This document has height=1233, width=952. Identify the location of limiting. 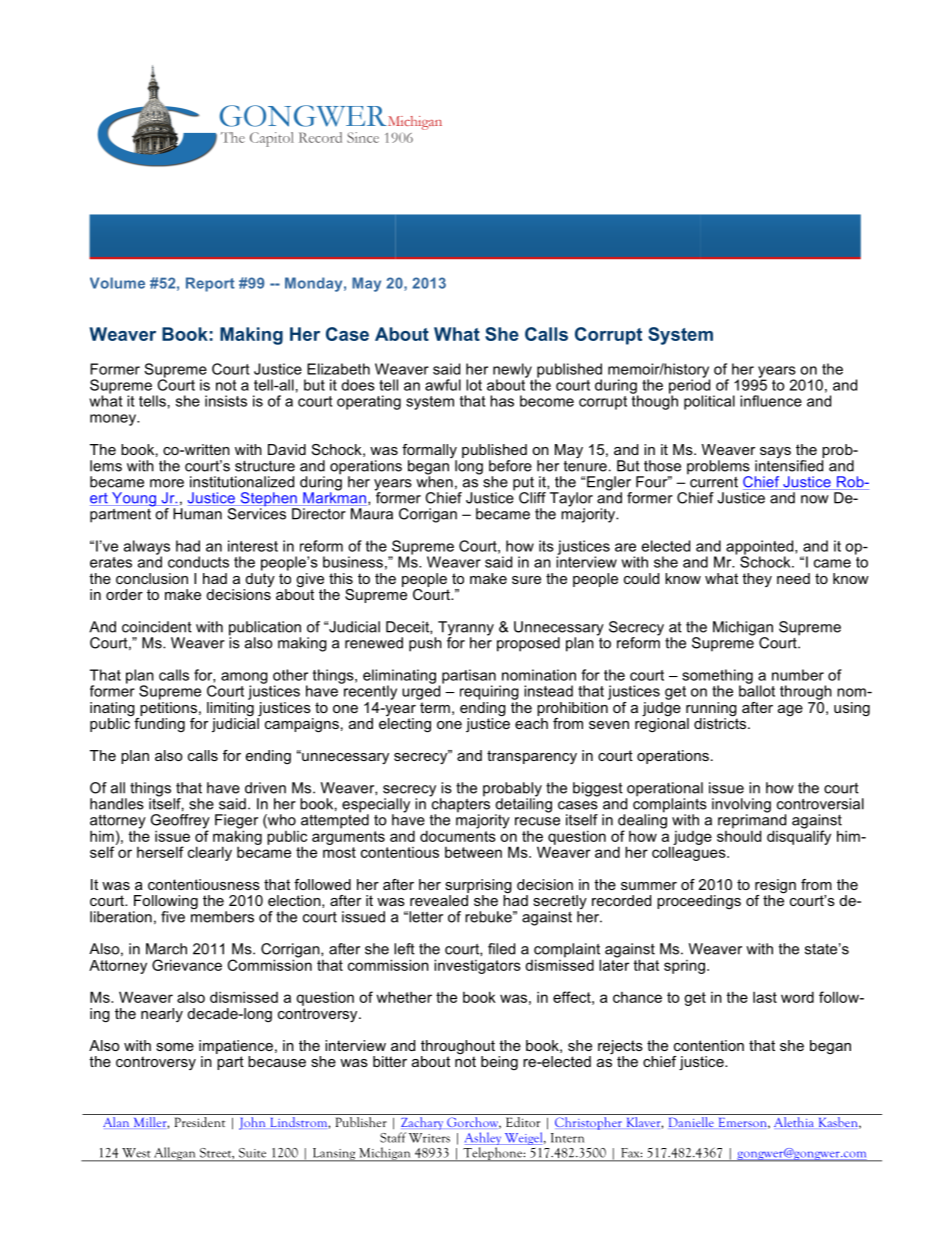
(230, 709).
